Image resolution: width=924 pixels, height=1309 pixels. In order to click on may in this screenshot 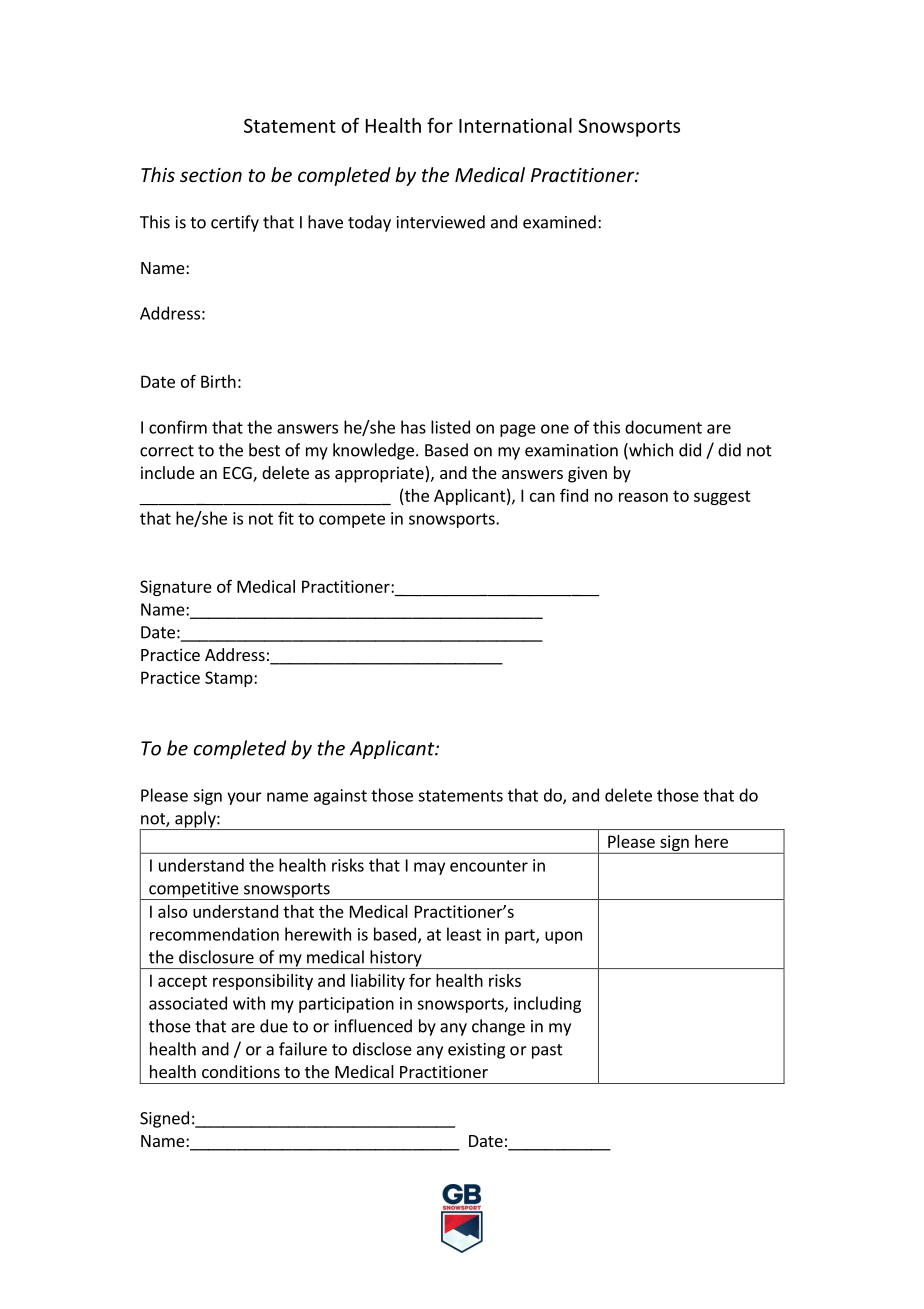, I will do `click(429, 868)`.
